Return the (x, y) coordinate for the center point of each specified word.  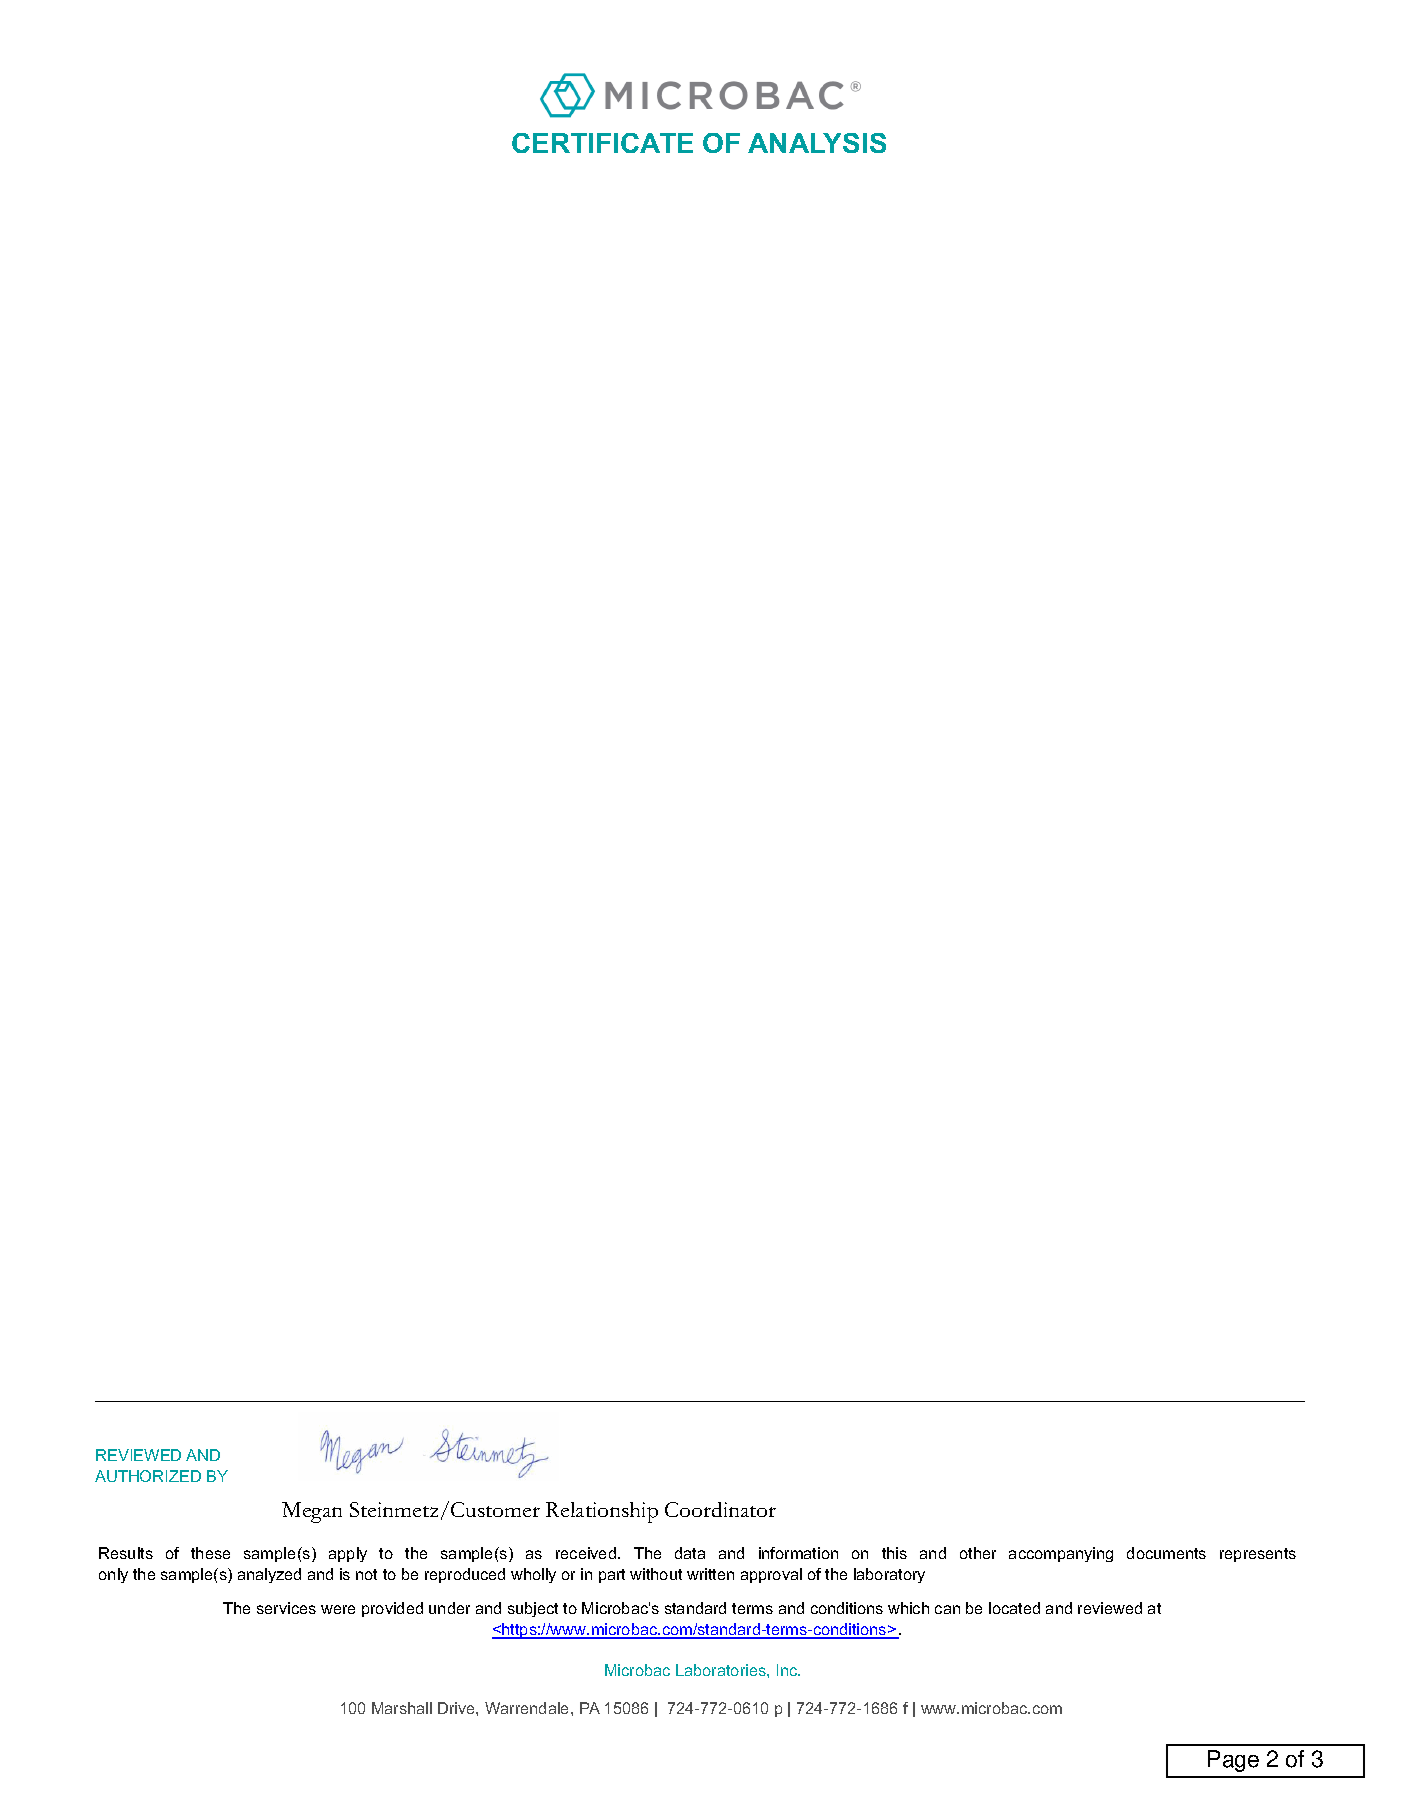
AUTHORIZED (148, 1476)
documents (1166, 1553)
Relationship (602, 1512)
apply (348, 1554)
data (690, 1553)
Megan (312, 1512)
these (210, 1553)
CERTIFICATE (602, 143)
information (798, 1553)
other (978, 1553)
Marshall (402, 1708)
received (586, 1553)
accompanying (1061, 1554)
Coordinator (720, 1509)
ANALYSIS (817, 143)
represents (1258, 1555)
